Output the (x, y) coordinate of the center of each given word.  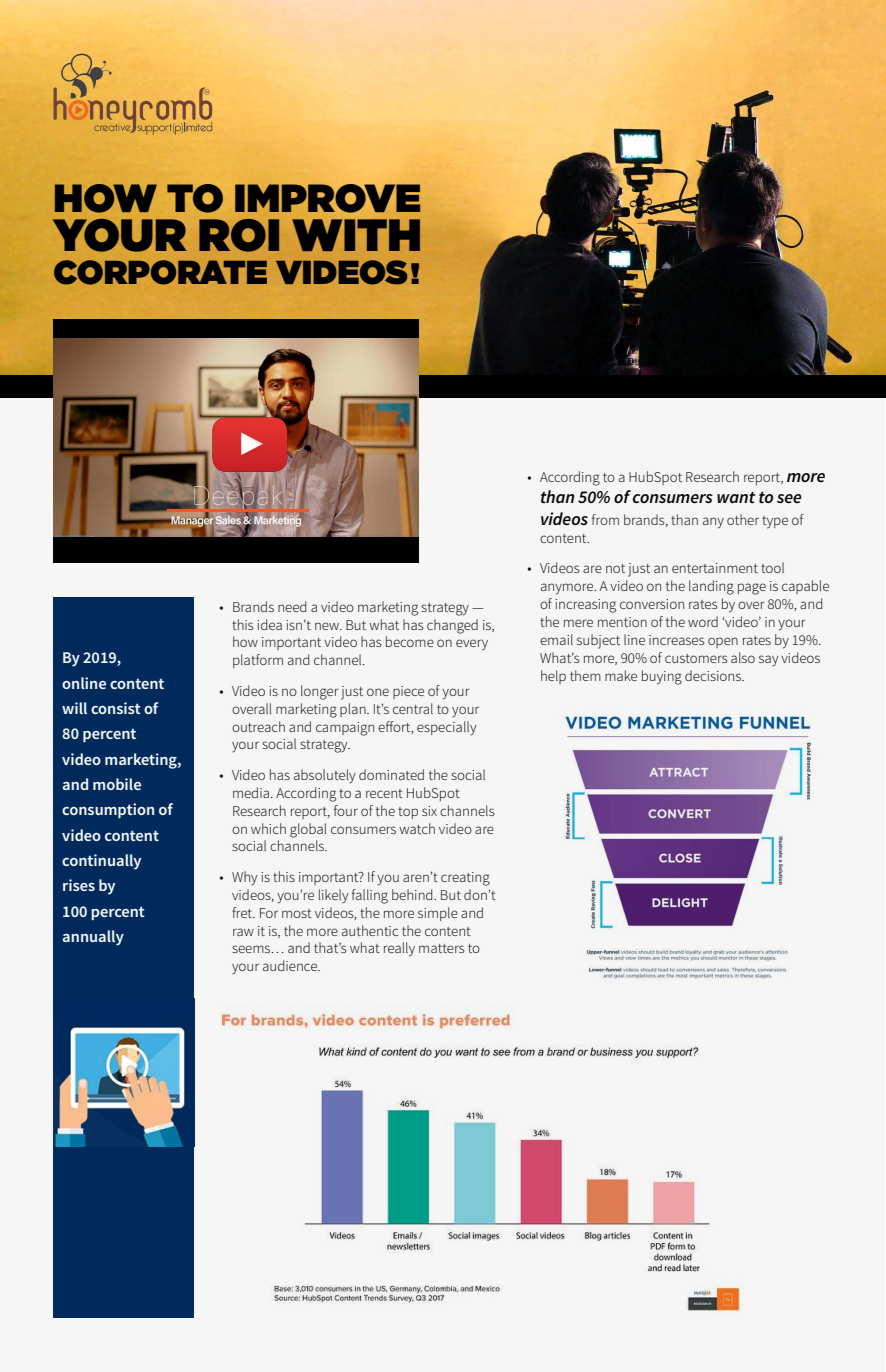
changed (452, 626)
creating (465, 879)
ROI (239, 235)
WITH (356, 235)
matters (442, 948)
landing (711, 587)
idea (269, 624)
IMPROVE (327, 198)
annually (93, 938)
